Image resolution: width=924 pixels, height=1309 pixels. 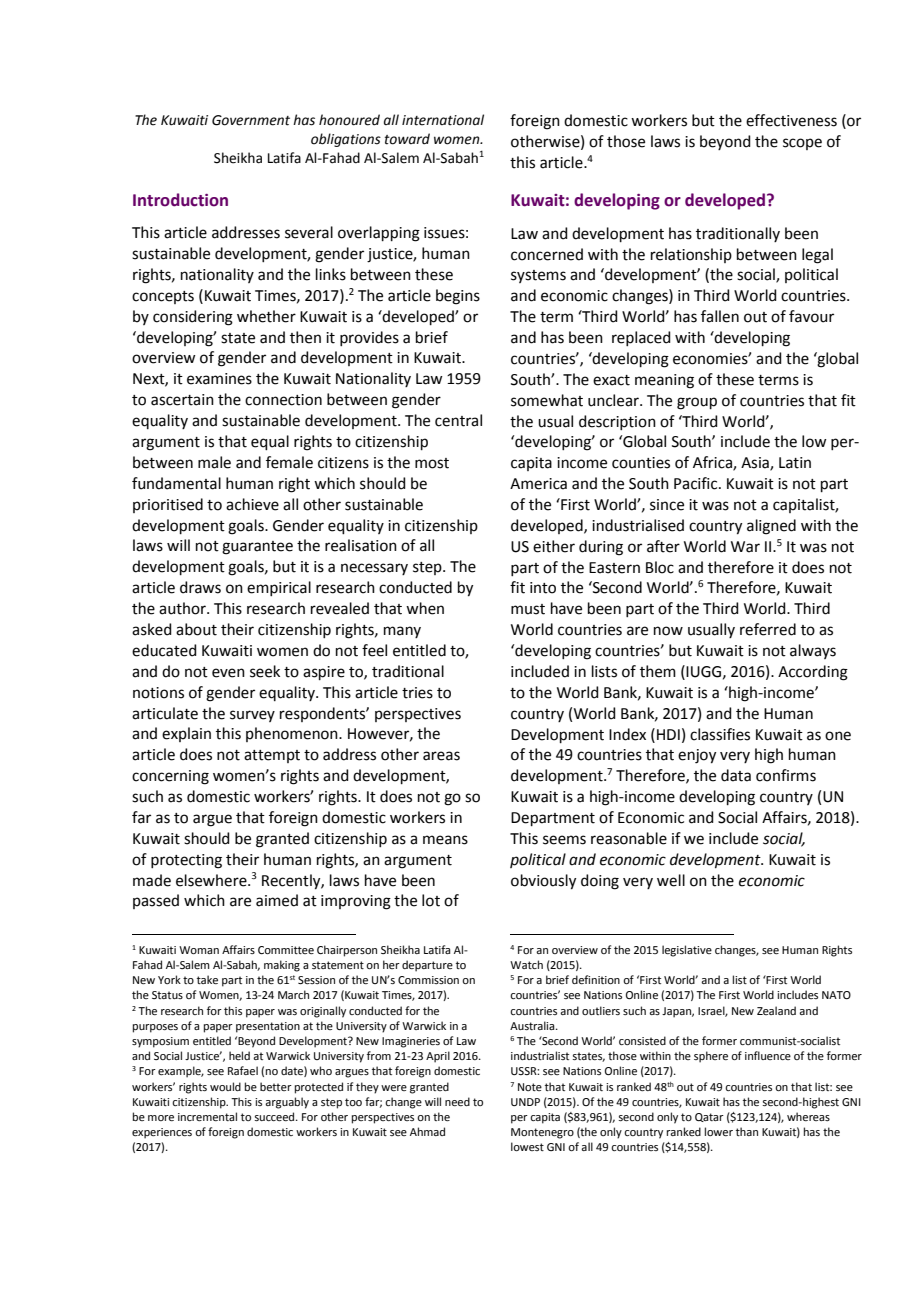 I want to click on international, so click(x=443, y=120).
